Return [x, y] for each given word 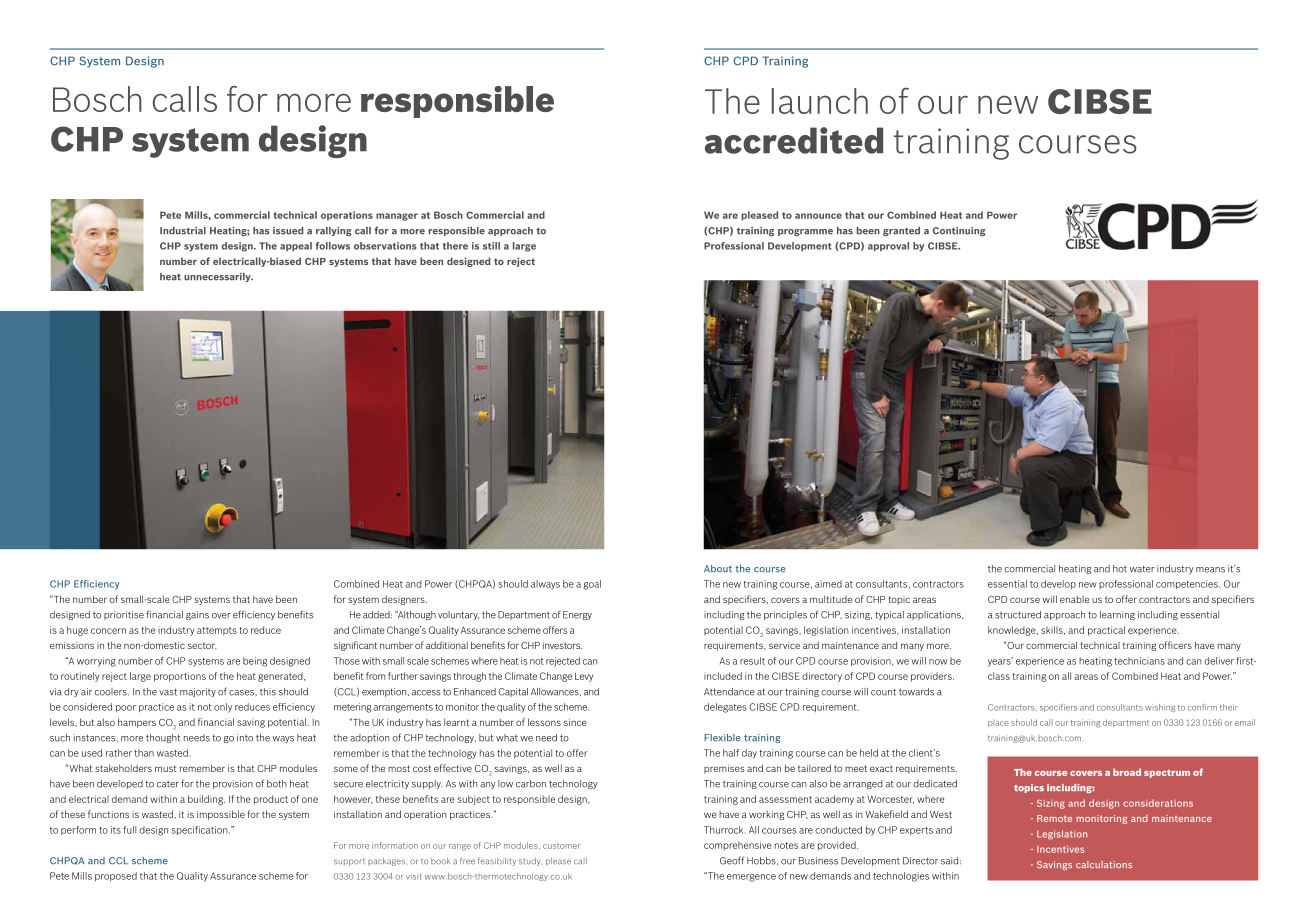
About [718, 569]
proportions [180, 677]
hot [1120, 569]
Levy [584, 677]
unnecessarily [218, 277]
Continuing [959, 231]
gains [197, 615]
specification [200, 830]
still [491, 246]
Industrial [183, 231]
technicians [1139, 661]
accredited [794, 140]
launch [820, 101]
